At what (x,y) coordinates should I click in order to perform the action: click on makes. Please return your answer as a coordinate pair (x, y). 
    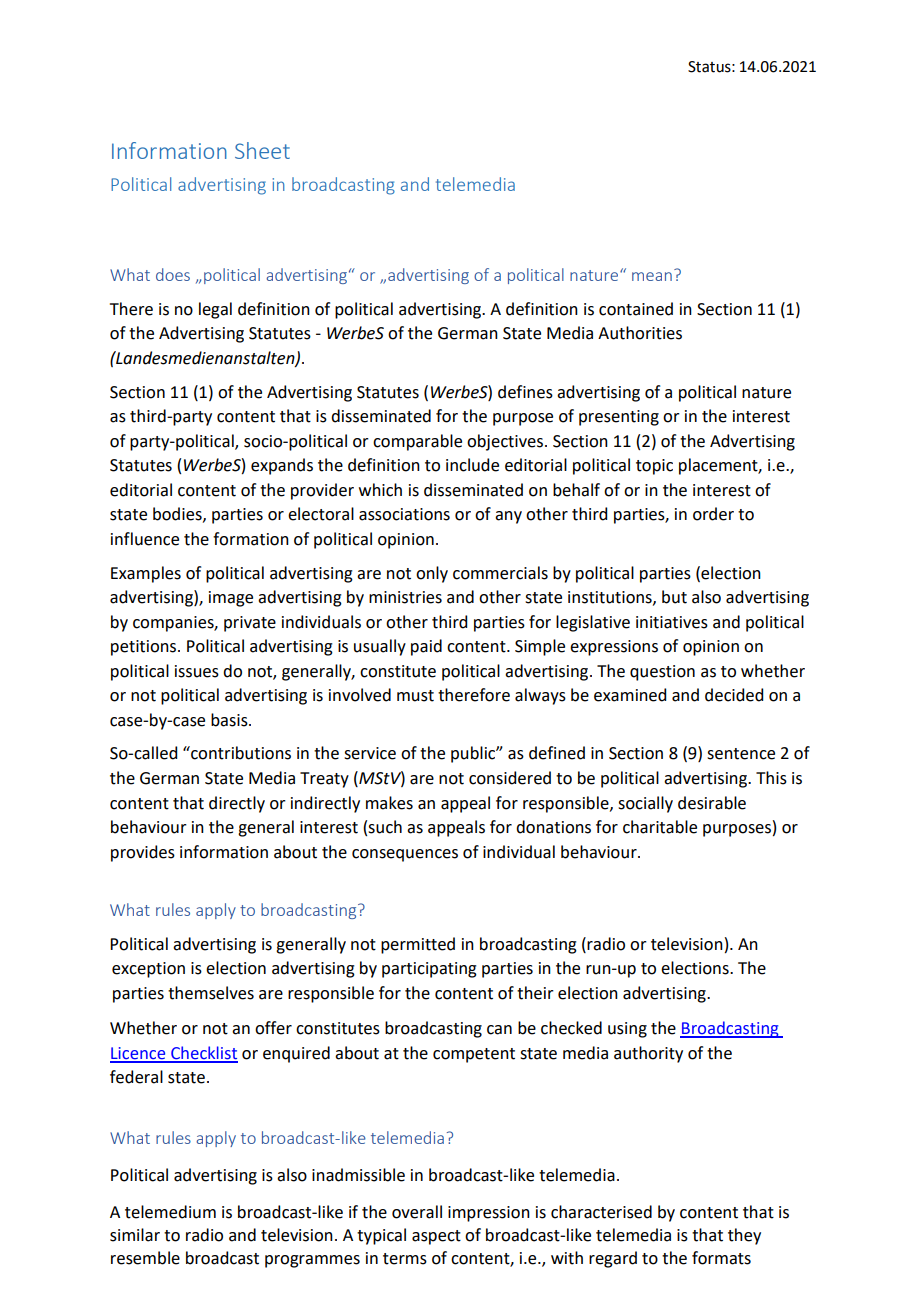
    Looking at the image, I should click on (389, 803).
